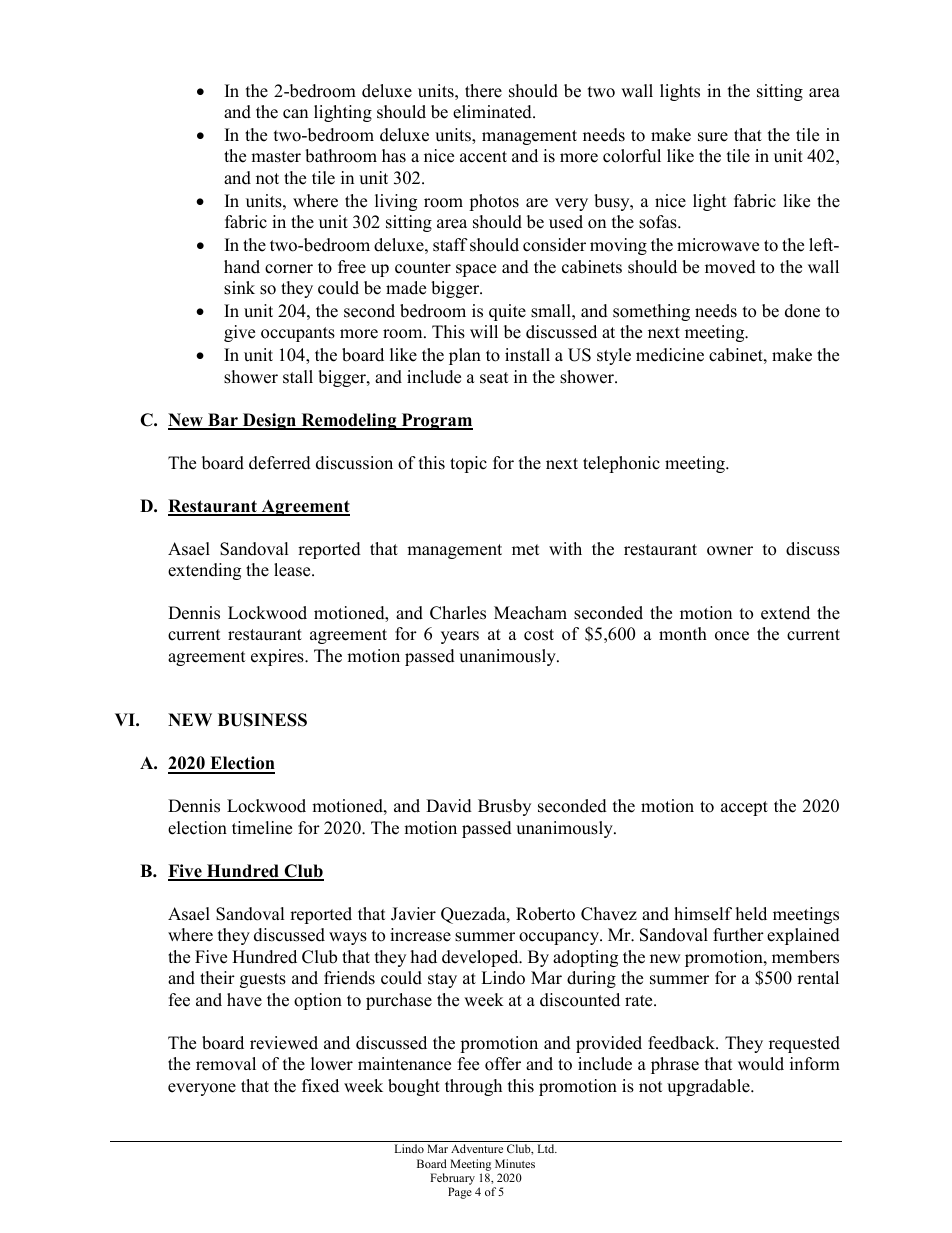  What do you see at coordinates (295, 114) in the screenshot?
I see `can` at bounding box center [295, 114].
